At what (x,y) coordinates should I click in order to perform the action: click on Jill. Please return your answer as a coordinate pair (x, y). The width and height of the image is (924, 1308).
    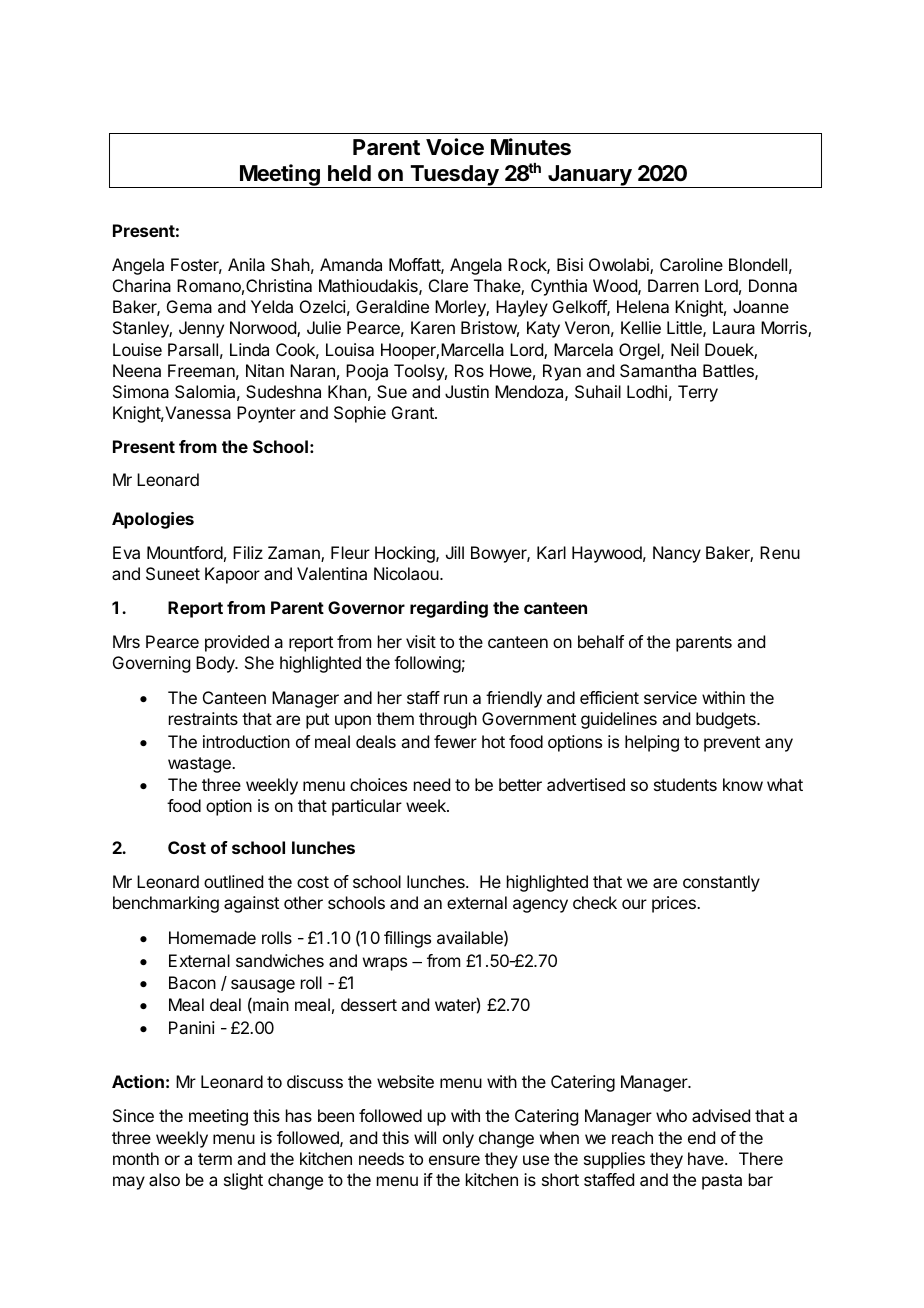
    Looking at the image, I should click on (455, 552).
